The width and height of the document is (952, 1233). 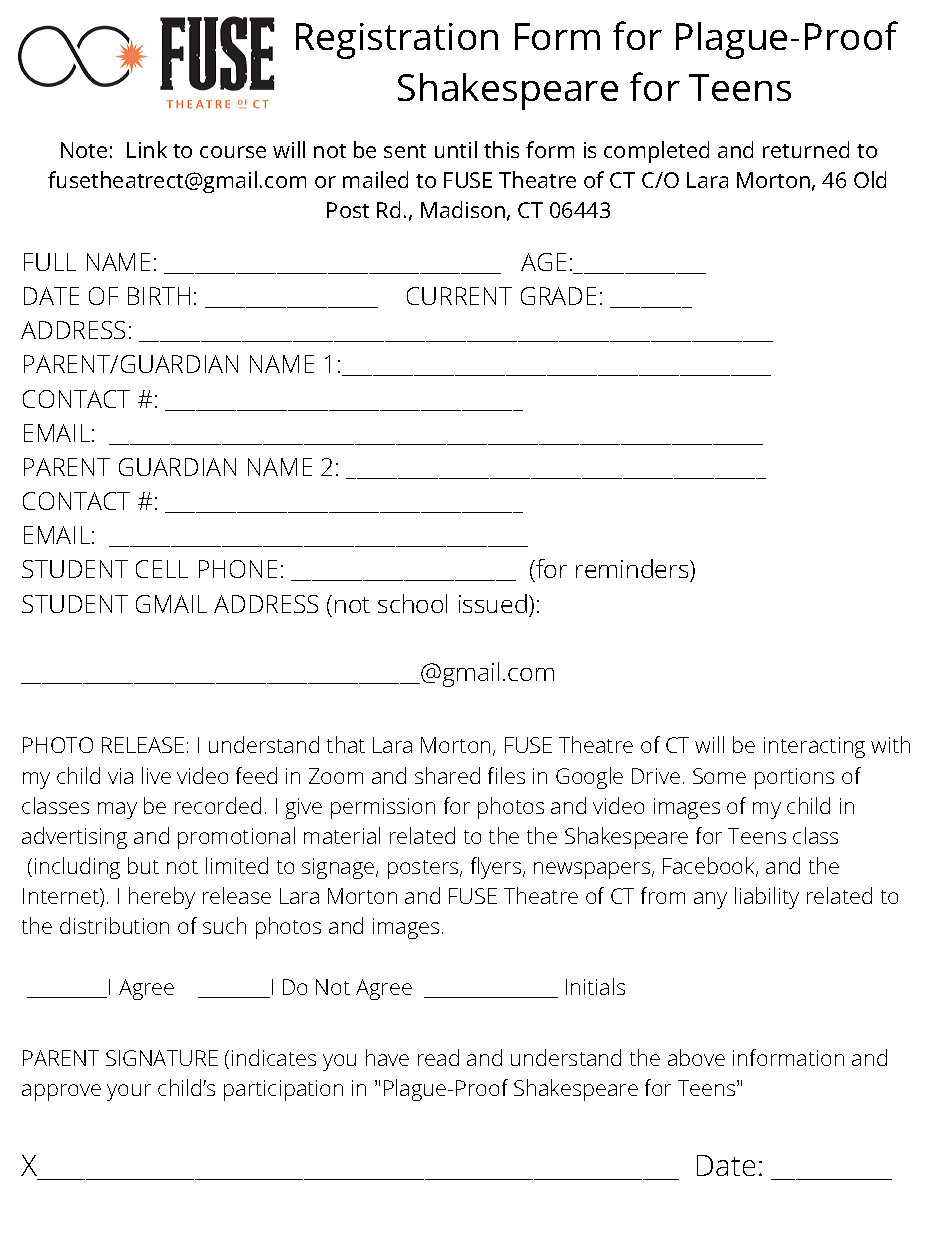 I want to click on Registration, so click(x=397, y=41).
